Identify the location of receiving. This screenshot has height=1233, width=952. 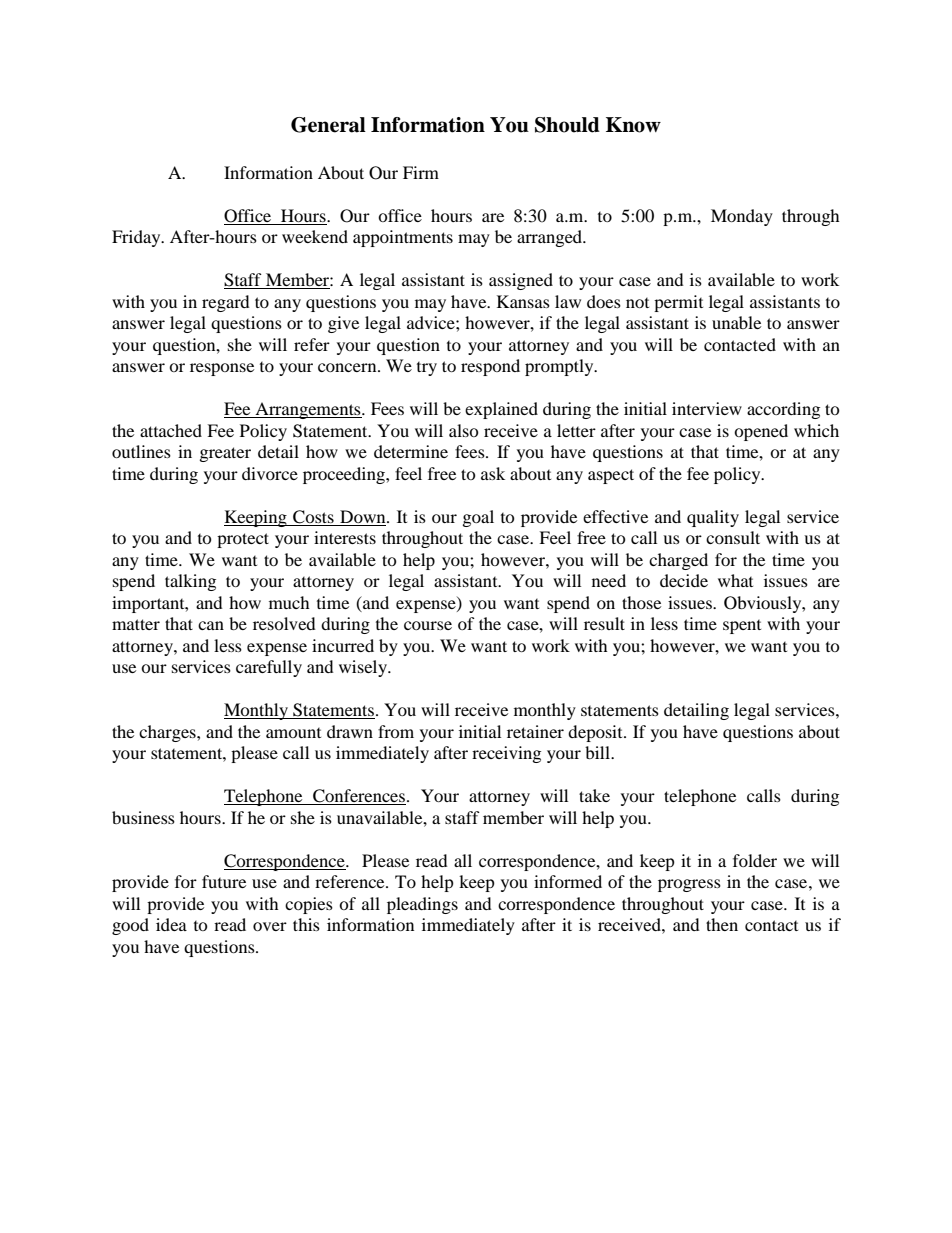
(506, 754).
